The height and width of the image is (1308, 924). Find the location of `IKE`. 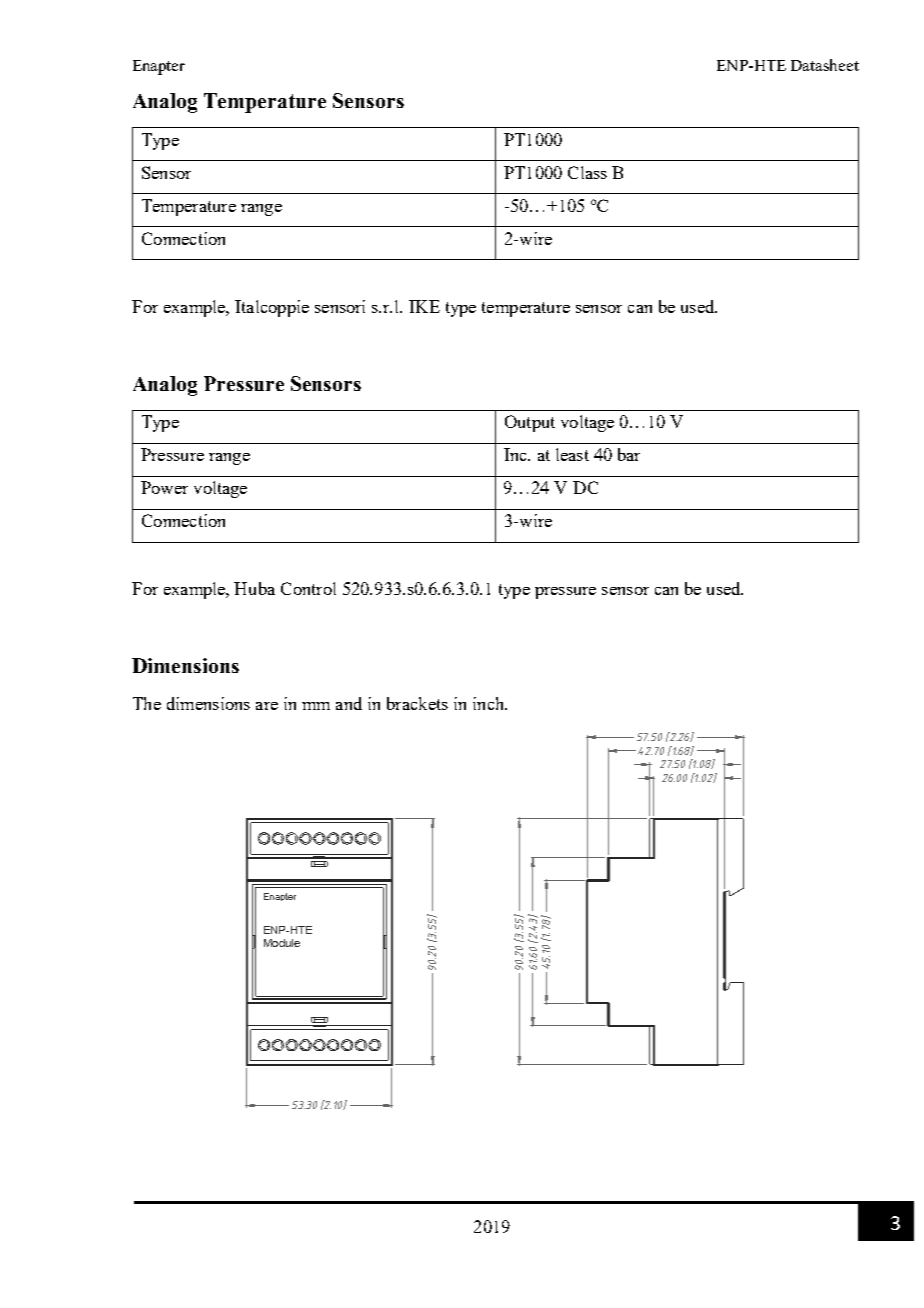

IKE is located at coordinates (424, 306).
